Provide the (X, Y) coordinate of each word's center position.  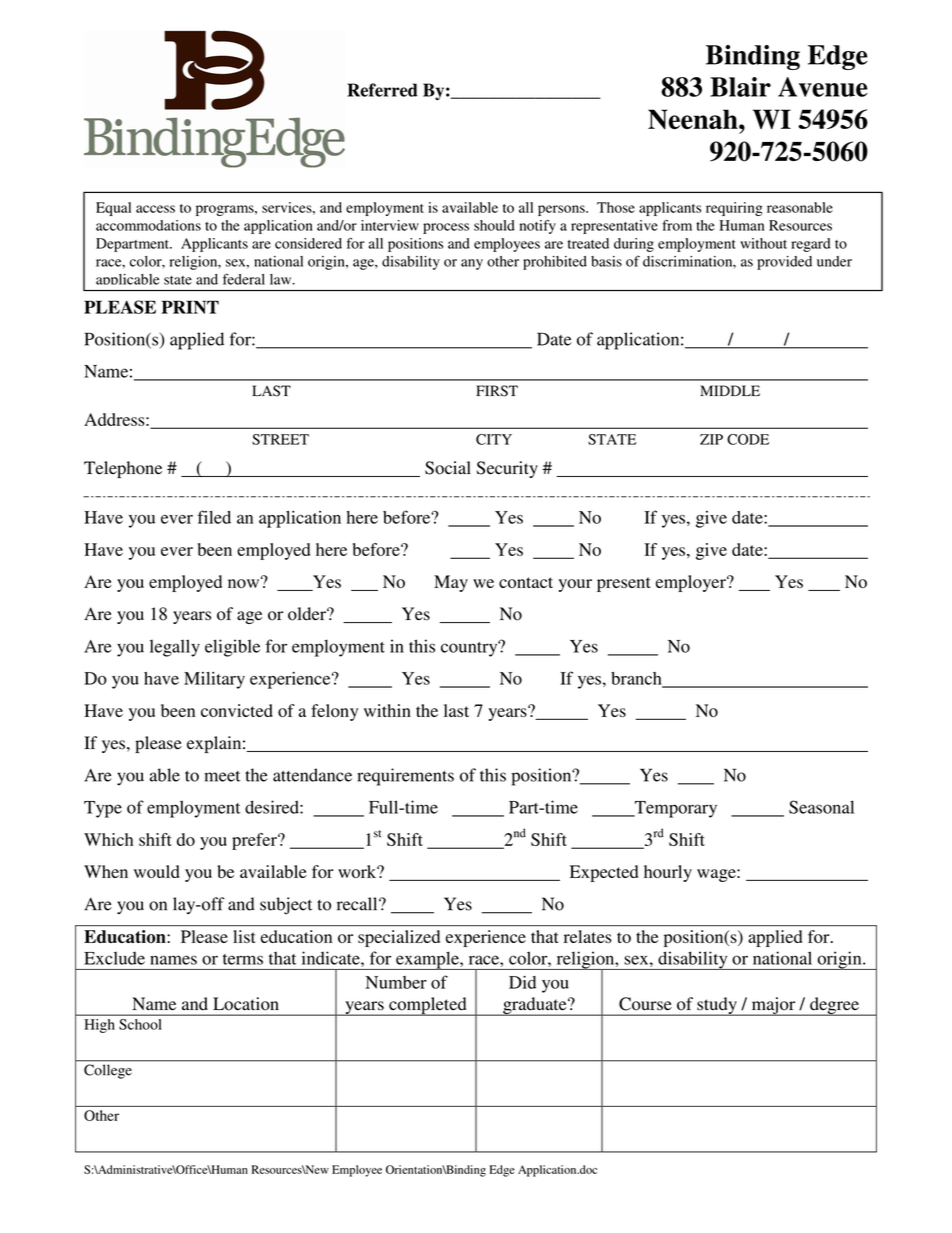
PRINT (190, 307)
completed (428, 1006)
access (155, 209)
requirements (405, 777)
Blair (740, 87)
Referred (382, 90)
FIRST (497, 391)
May (451, 583)
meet (222, 776)
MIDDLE (730, 390)
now (245, 582)
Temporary (675, 809)
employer (692, 583)
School (140, 1024)
